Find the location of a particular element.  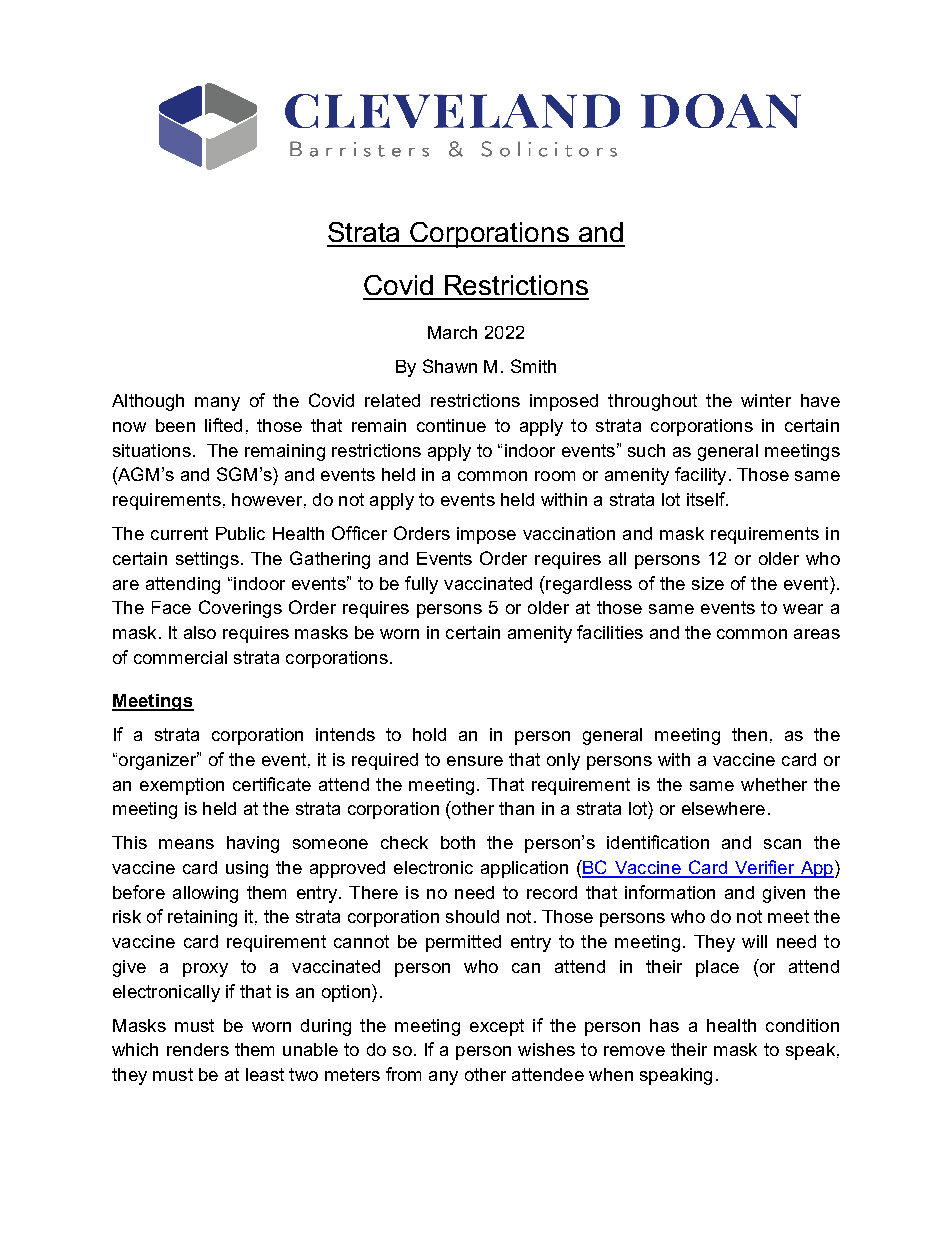

Shawn is located at coordinates (450, 366).
